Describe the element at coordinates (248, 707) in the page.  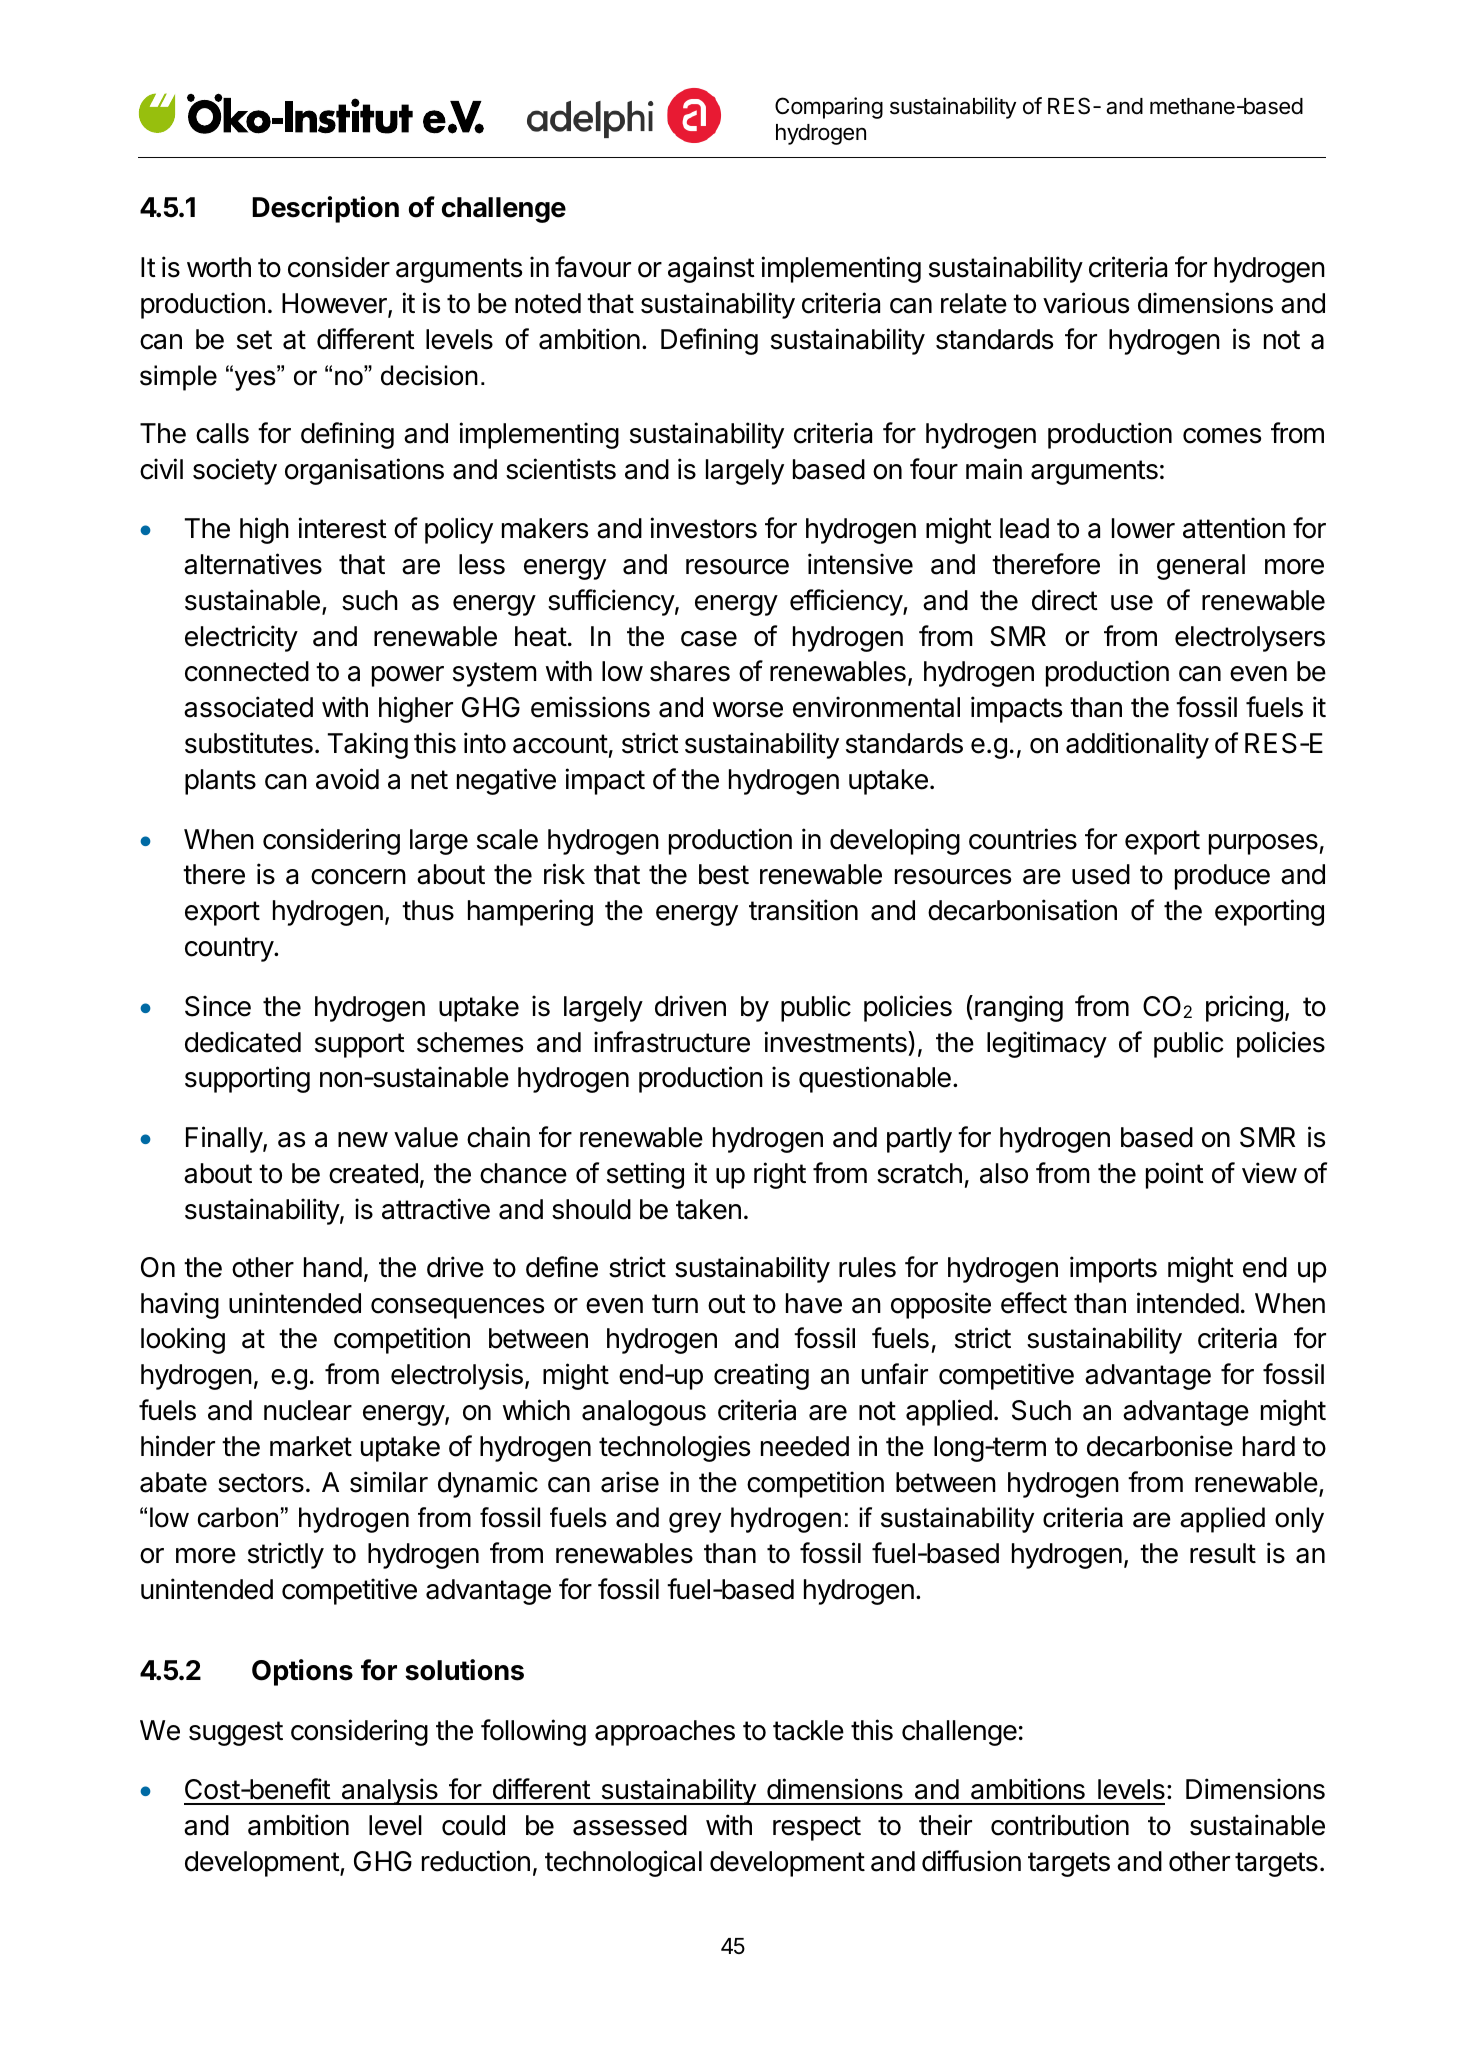
I see `associated` at that location.
